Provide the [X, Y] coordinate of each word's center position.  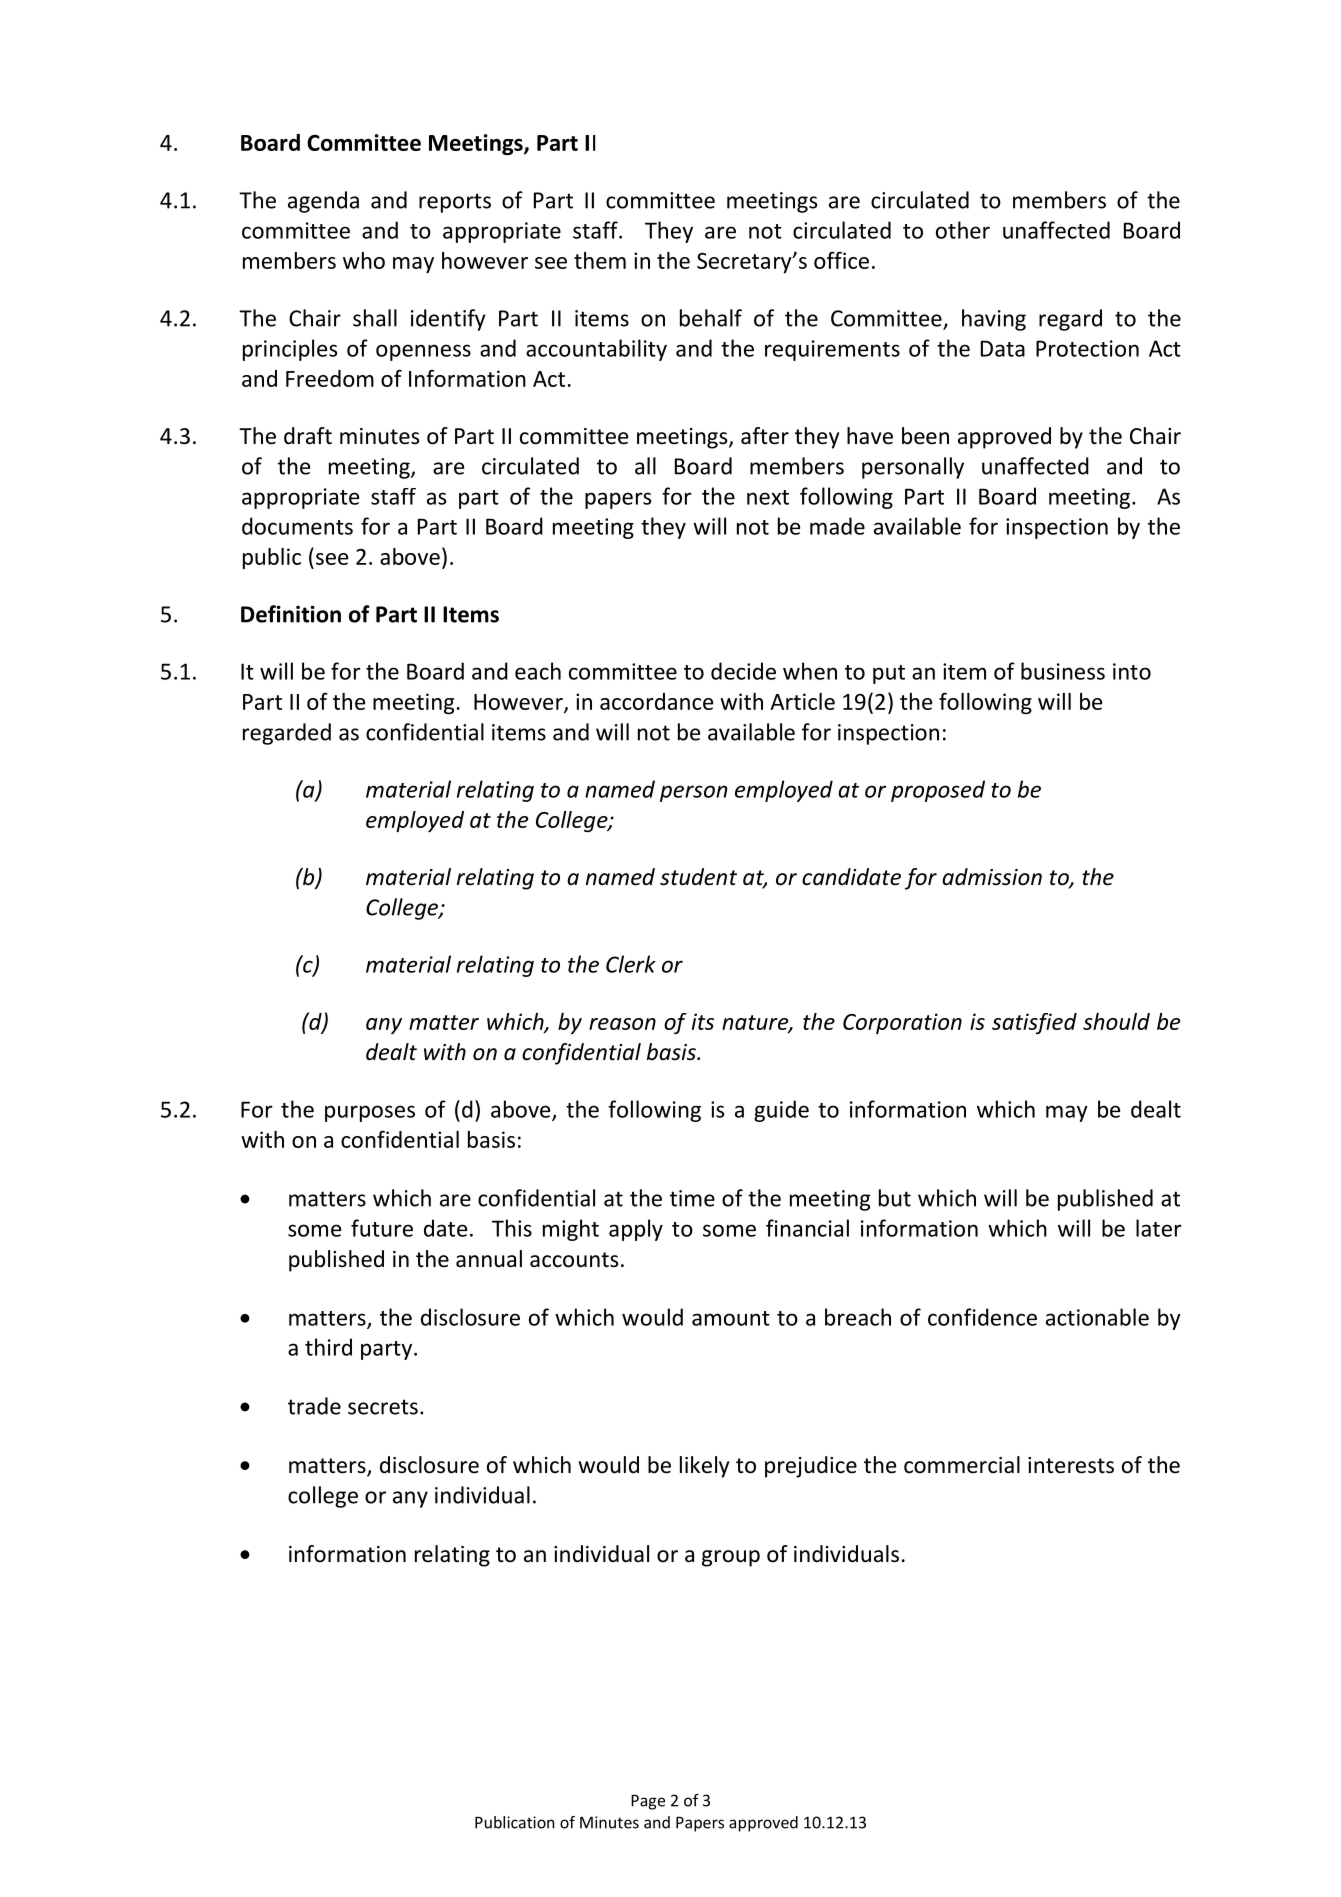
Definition [291, 614]
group [731, 1558]
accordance [656, 701]
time [692, 1198]
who [364, 260]
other [963, 230]
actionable [1097, 1317]
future [382, 1228]
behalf [711, 318]
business [1063, 671]
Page [648, 1802]
